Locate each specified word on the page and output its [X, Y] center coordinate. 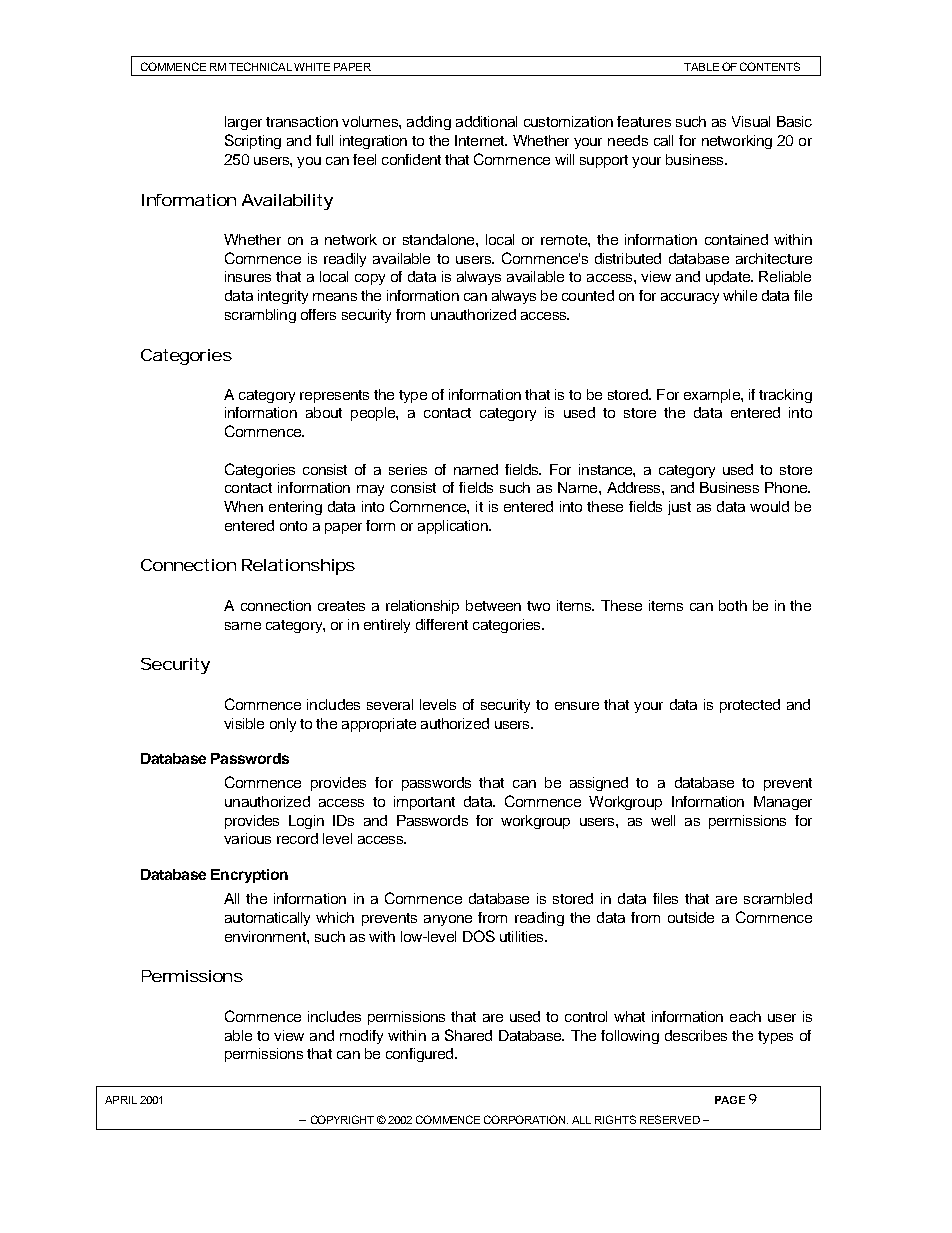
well [663, 820]
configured [421, 1055]
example [713, 396]
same [243, 626]
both [733, 605]
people [374, 414]
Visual [751, 121]
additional [486, 121]
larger [243, 123]
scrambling [260, 316]
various [247, 838]
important [424, 803]
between [493, 605]
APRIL [121, 1100]
